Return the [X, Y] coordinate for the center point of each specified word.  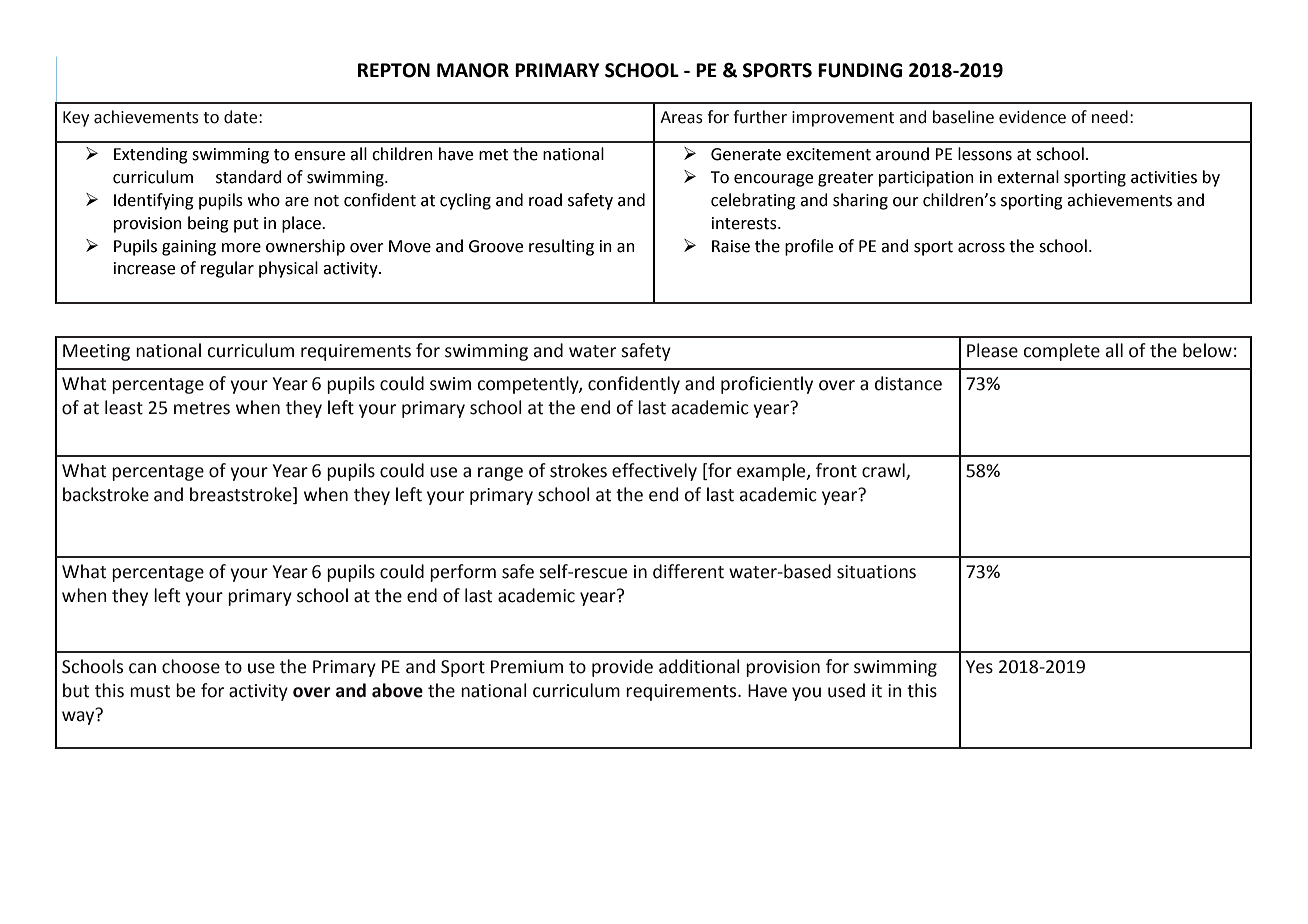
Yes [979, 667]
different [688, 571]
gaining [189, 248]
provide [622, 668]
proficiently [767, 385]
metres [202, 408]
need [1110, 117]
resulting [561, 247]
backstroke [106, 494]
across [981, 248]
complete [1062, 352]
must [150, 691]
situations [876, 572]
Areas [681, 117]
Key [76, 119]
